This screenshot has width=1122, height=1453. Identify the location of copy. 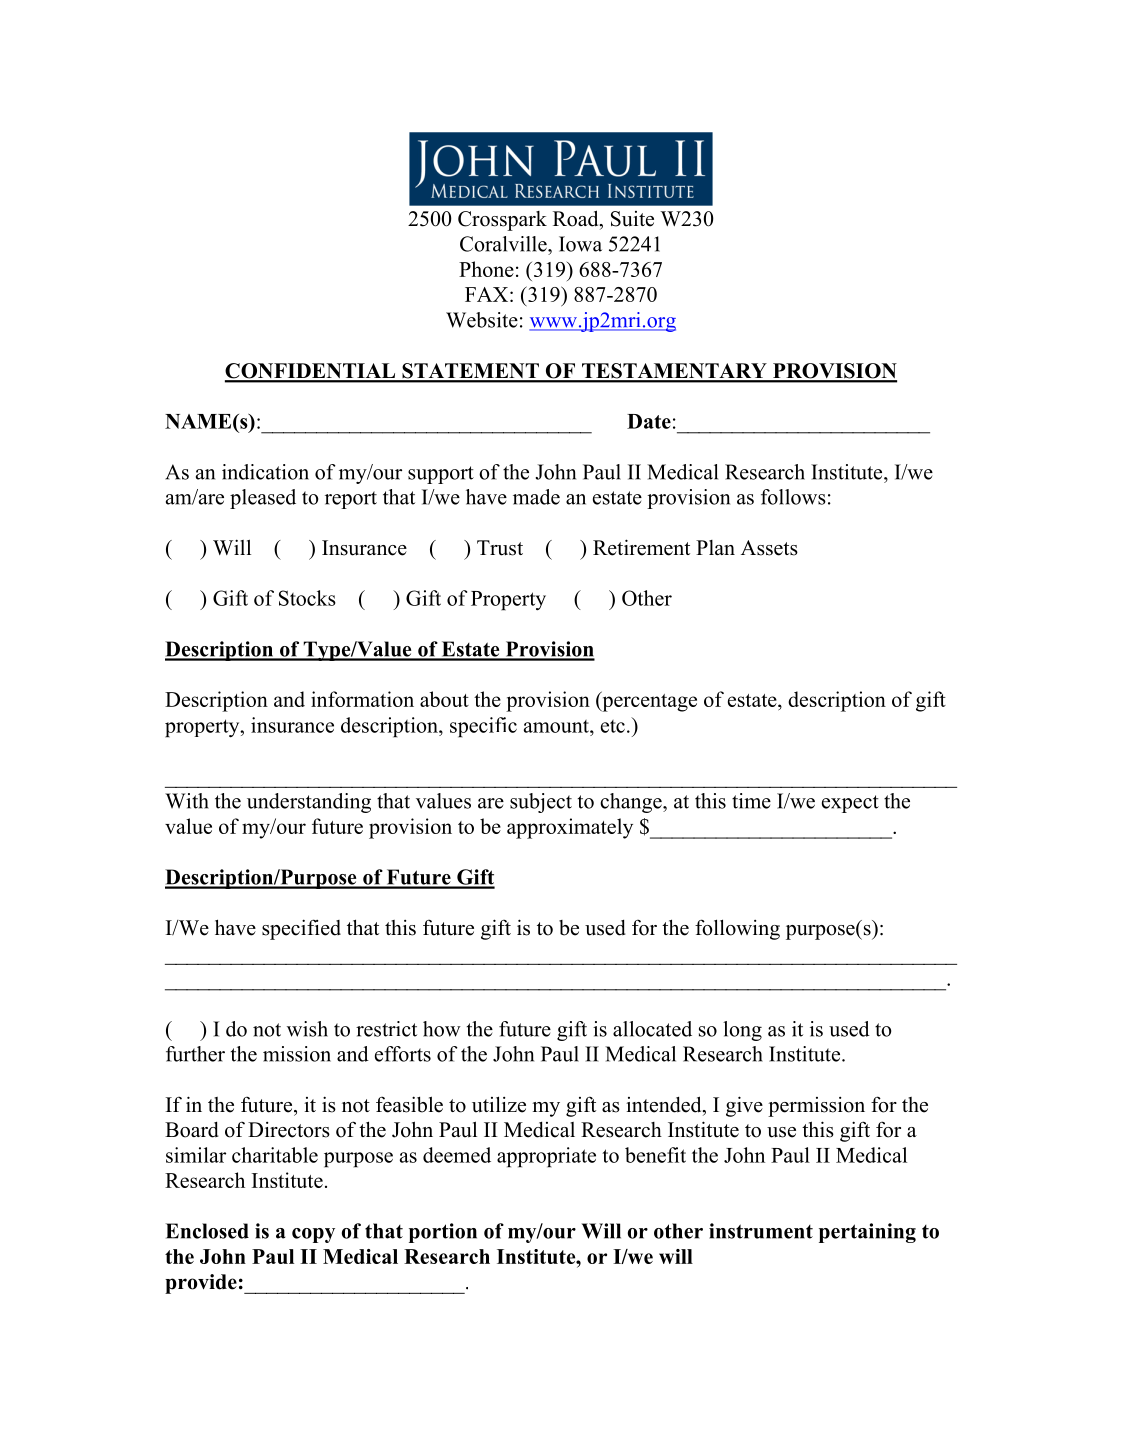
(313, 1235).
